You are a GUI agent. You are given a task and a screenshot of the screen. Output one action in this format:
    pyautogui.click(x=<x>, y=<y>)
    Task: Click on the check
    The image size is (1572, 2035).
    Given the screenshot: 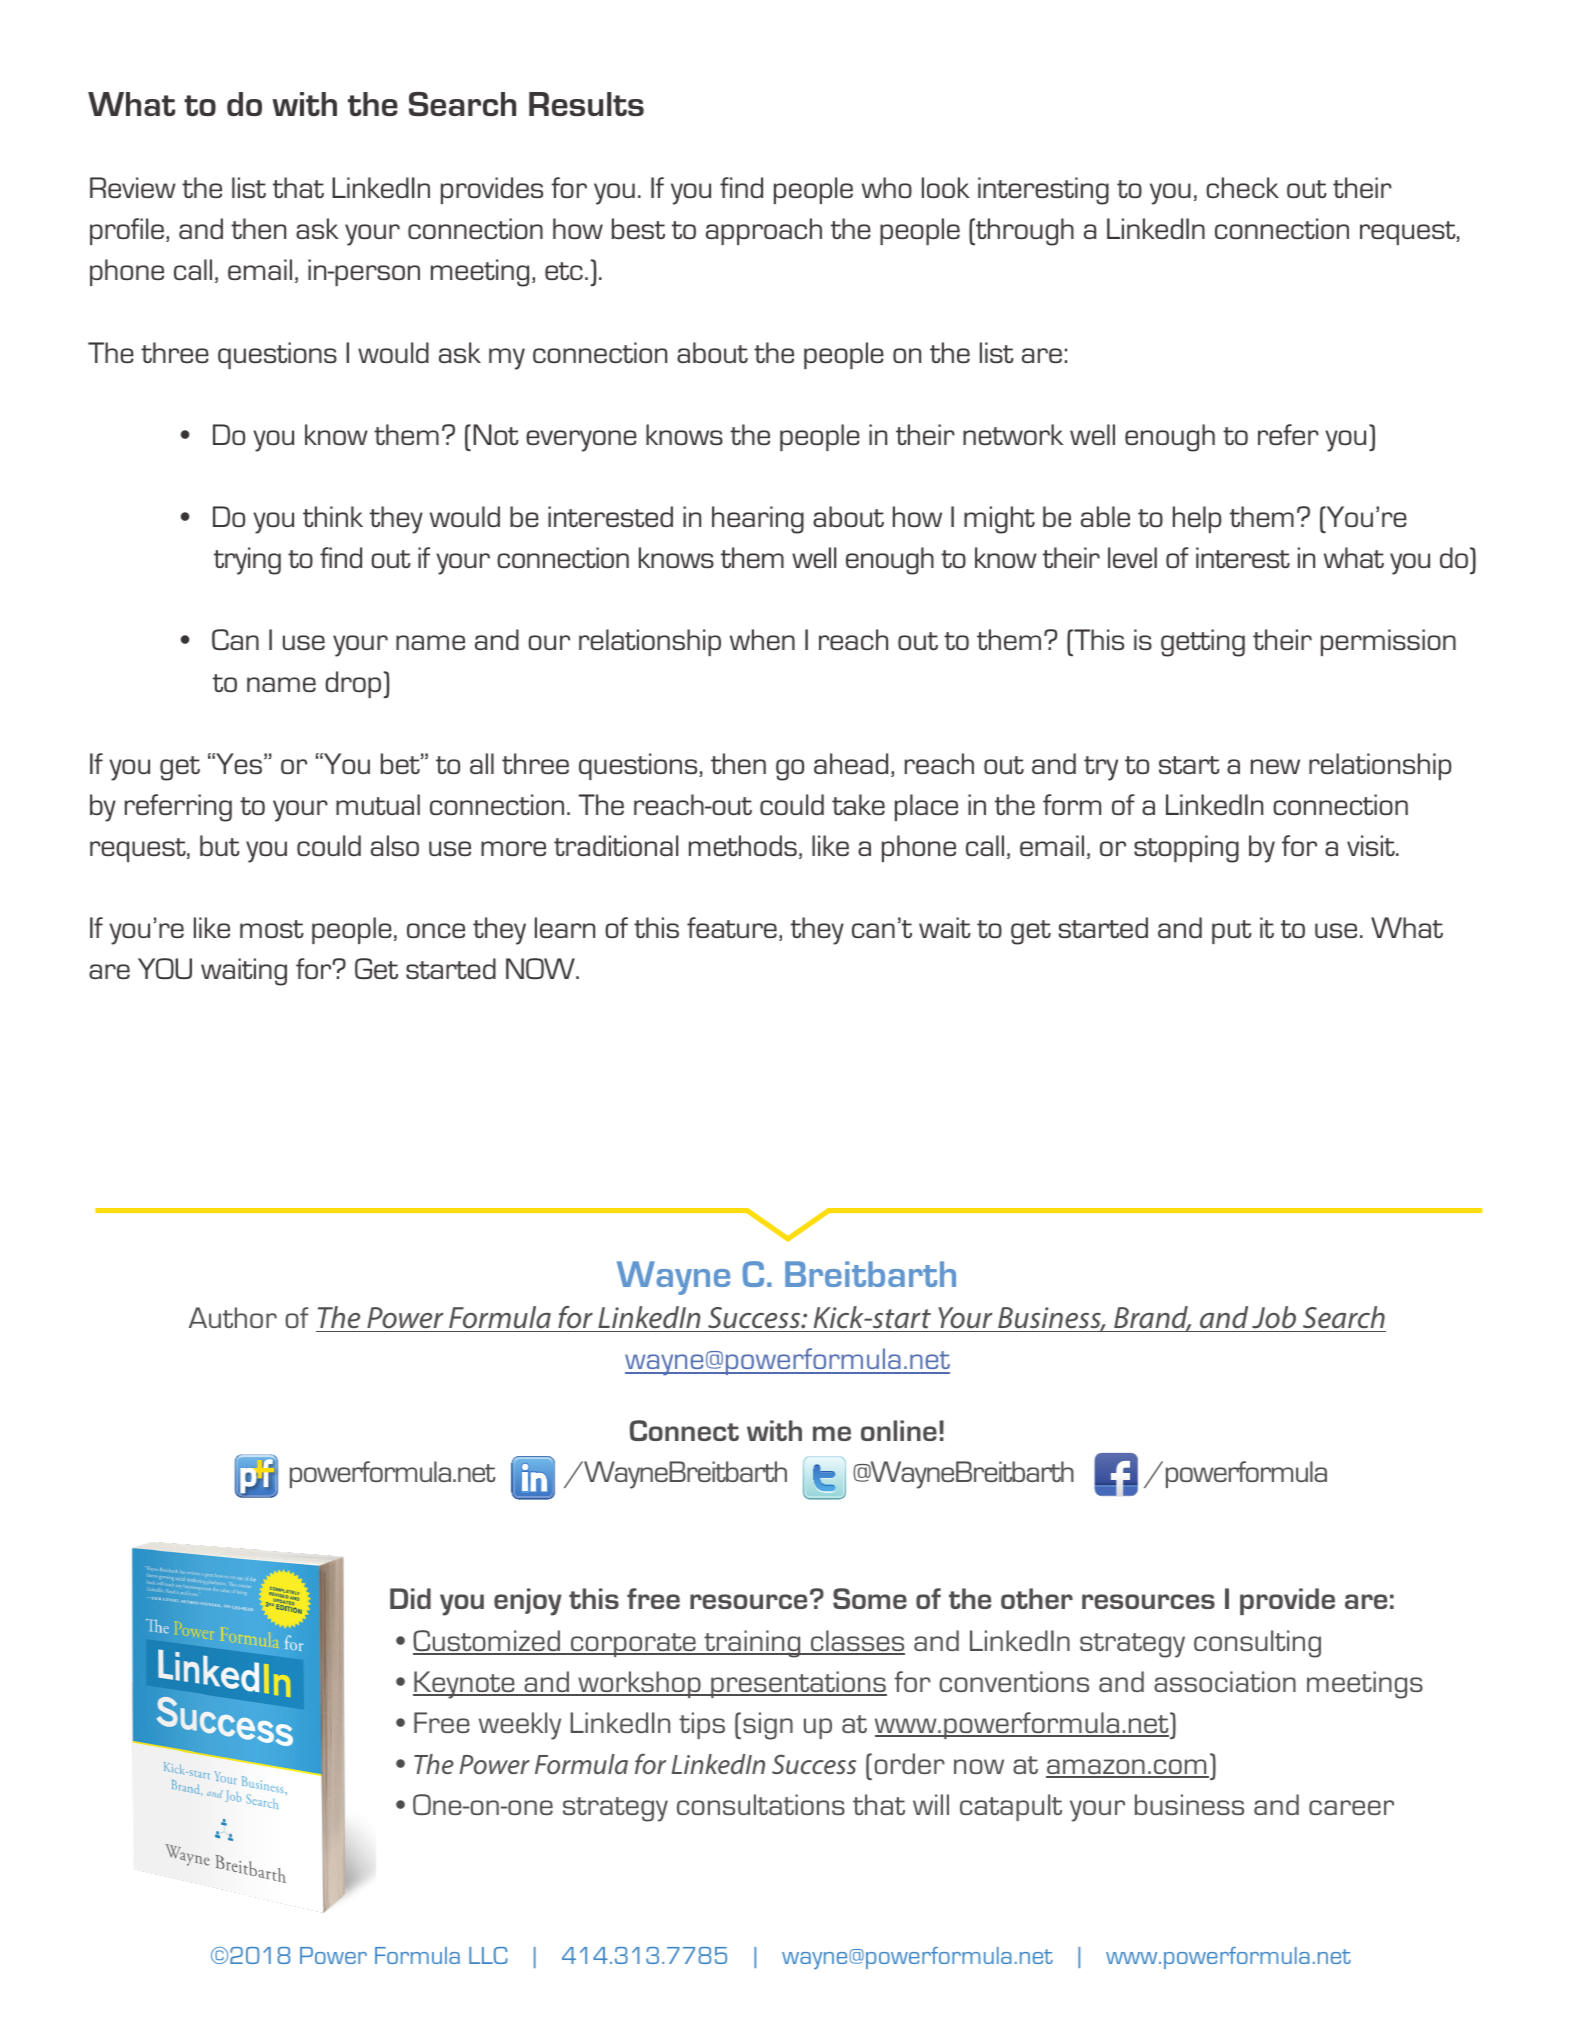 What is the action you would take?
    pyautogui.click(x=1242, y=187)
